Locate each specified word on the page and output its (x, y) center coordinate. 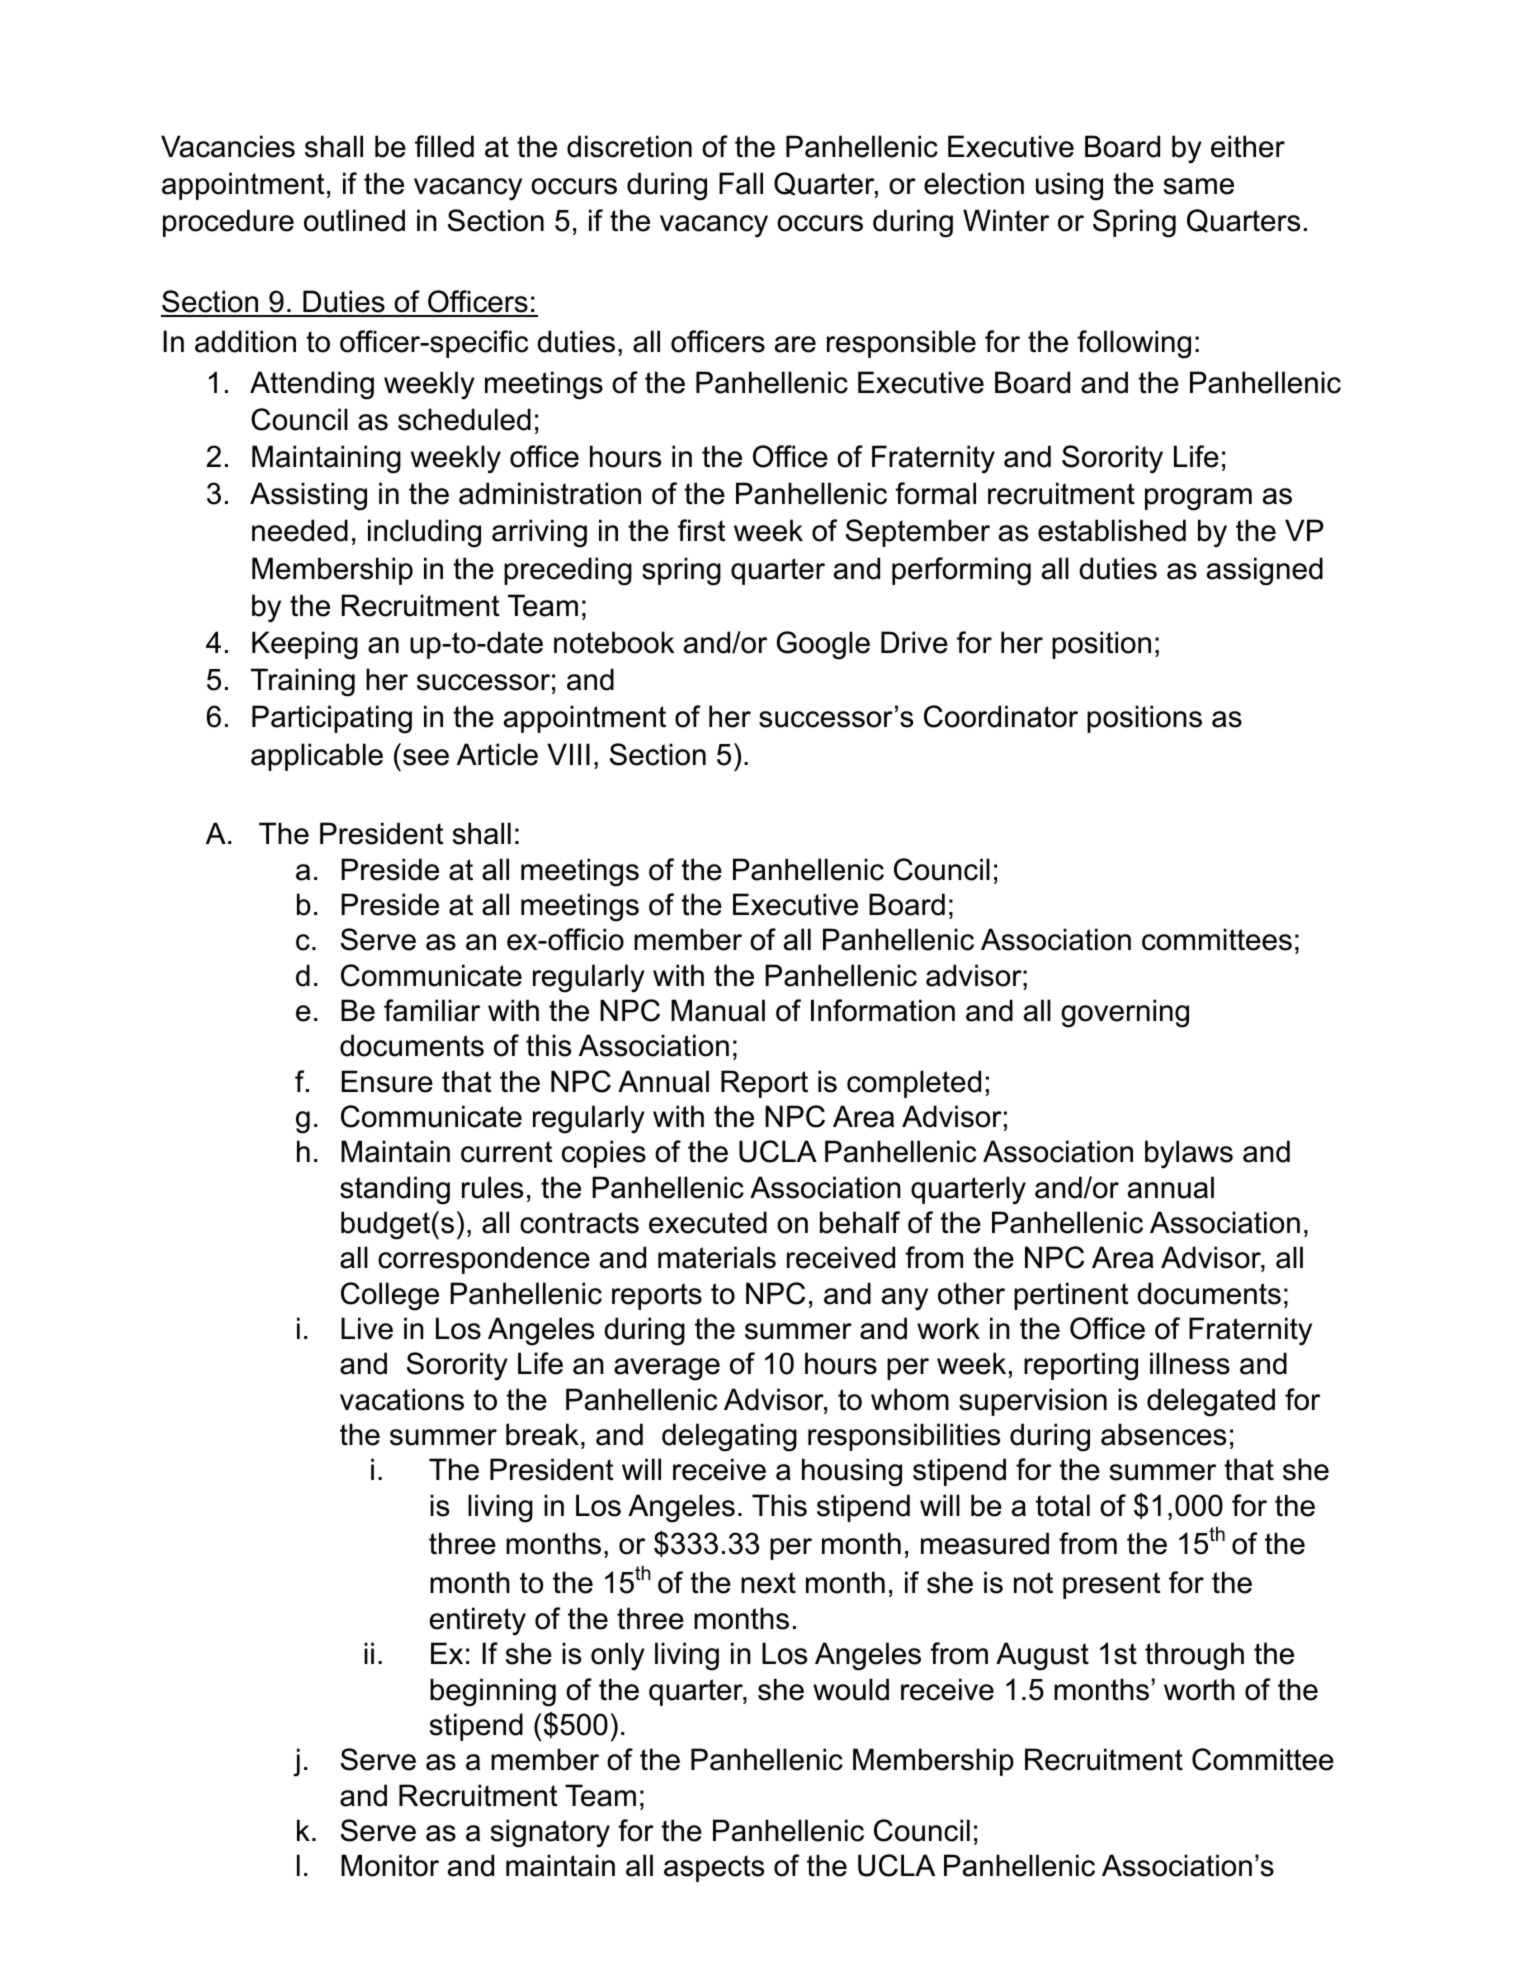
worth (1199, 1689)
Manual (718, 1010)
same (1199, 186)
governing (1125, 1013)
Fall (741, 183)
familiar (432, 1010)
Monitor (390, 1865)
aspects (714, 1868)
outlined (354, 220)
